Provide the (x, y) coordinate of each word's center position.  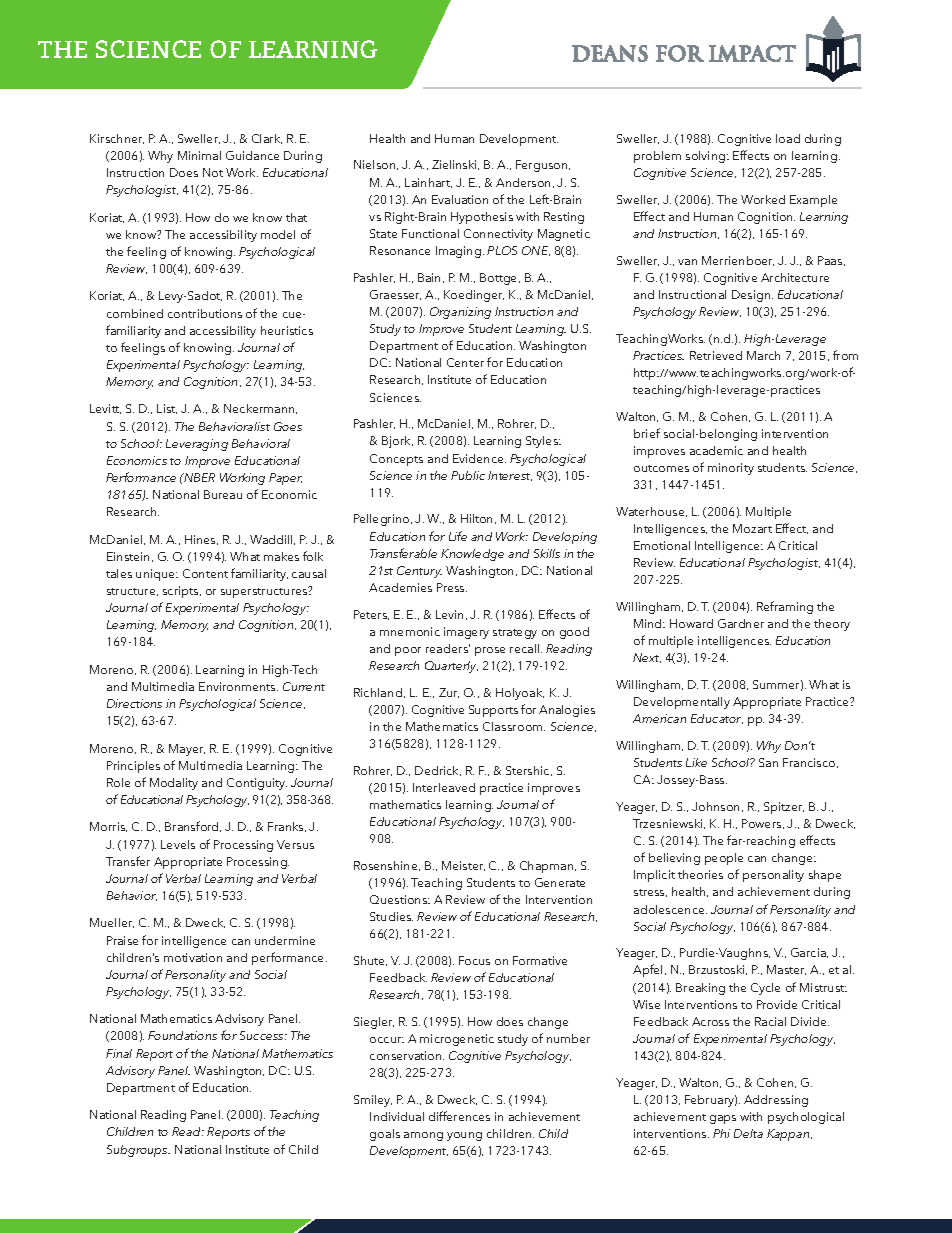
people (724, 859)
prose (490, 651)
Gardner (741, 623)
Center (465, 362)
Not (213, 172)
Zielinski (455, 165)
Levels (178, 844)
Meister (463, 866)
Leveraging (197, 445)
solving (707, 157)
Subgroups (138, 1151)
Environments (238, 686)
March (763, 355)
